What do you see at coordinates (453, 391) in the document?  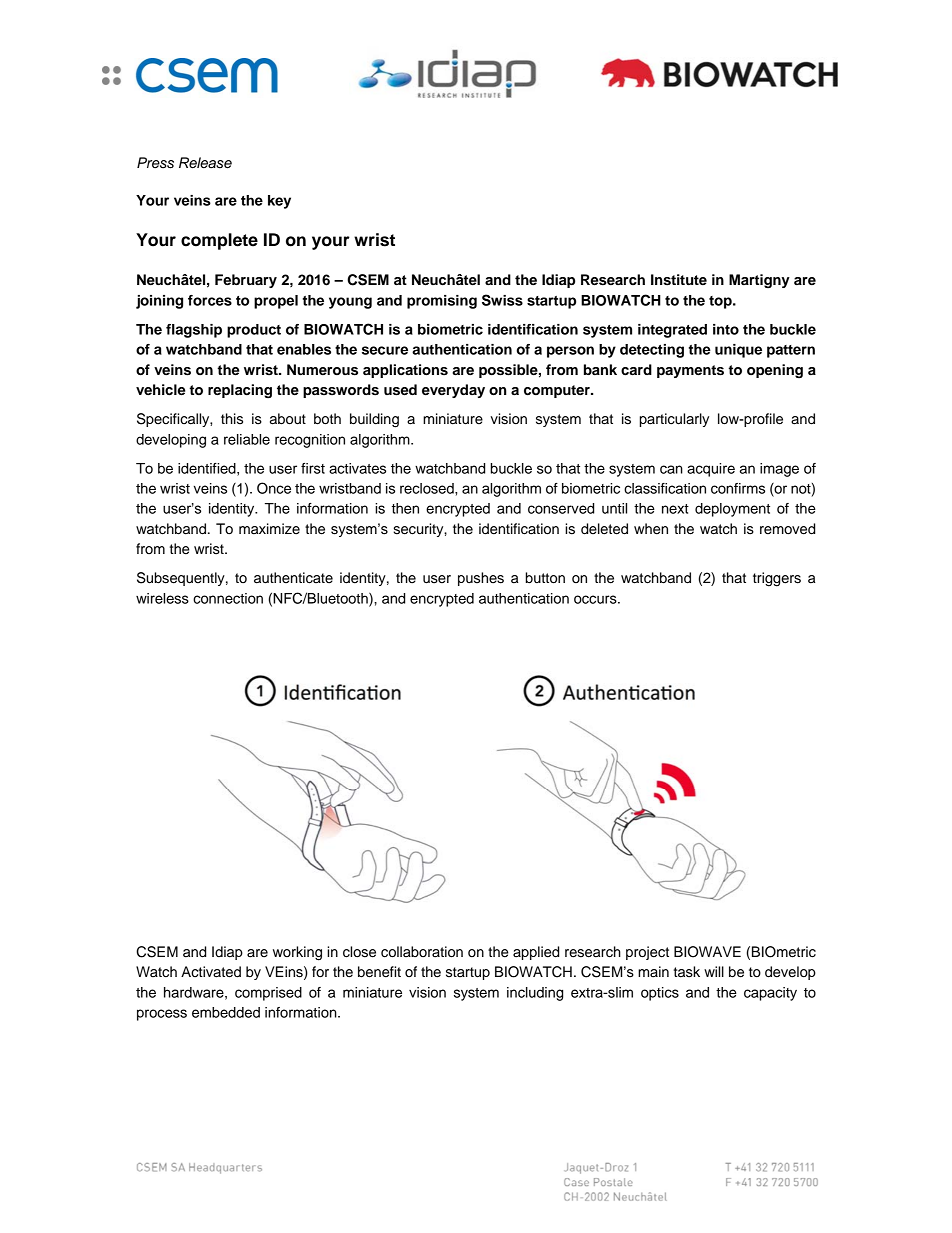 I see `everyday` at bounding box center [453, 391].
